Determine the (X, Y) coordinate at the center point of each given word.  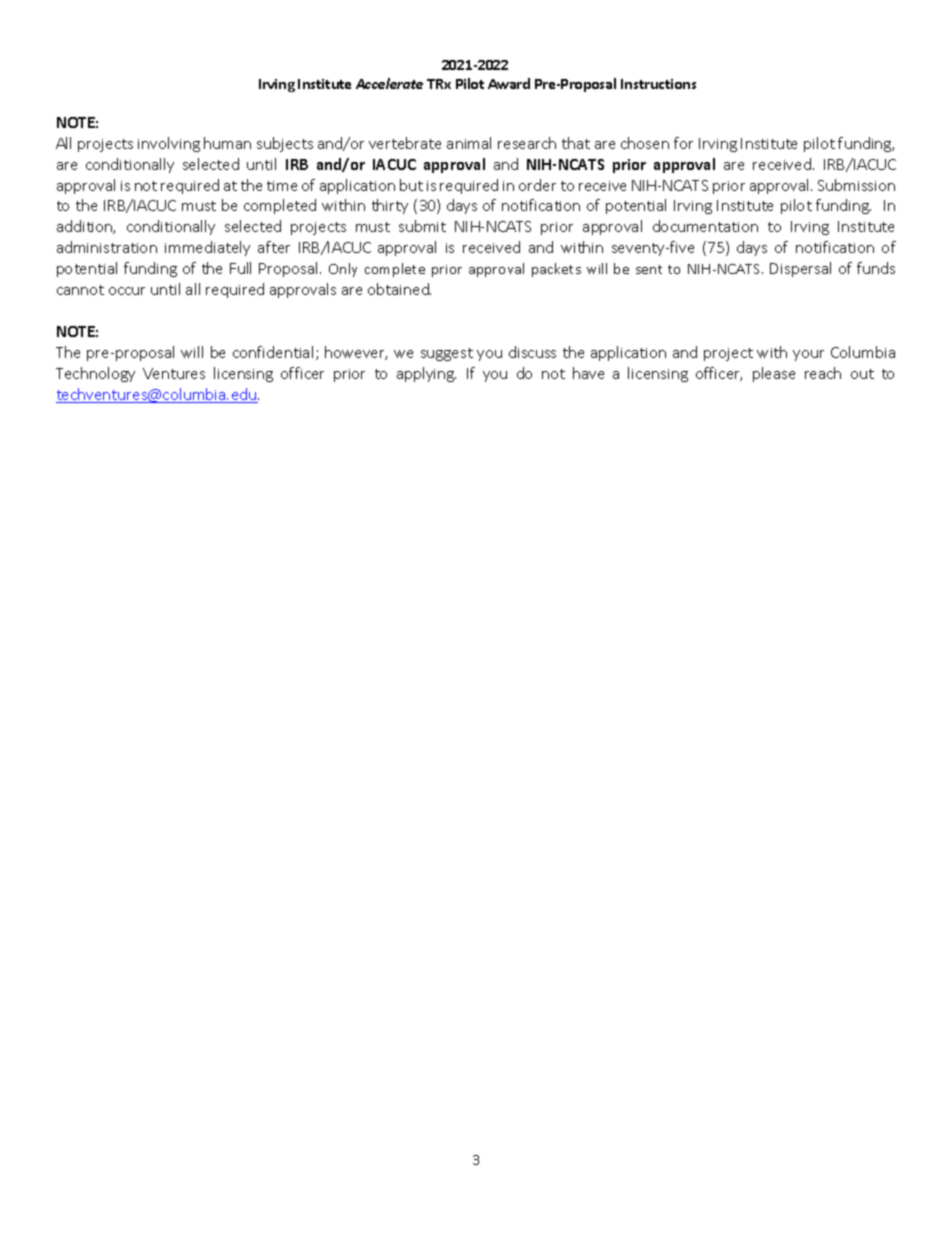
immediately (207, 248)
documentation (705, 226)
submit (422, 226)
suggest (447, 354)
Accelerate (389, 83)
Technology (95, 374)
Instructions (658, 84)
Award (509, 83)
